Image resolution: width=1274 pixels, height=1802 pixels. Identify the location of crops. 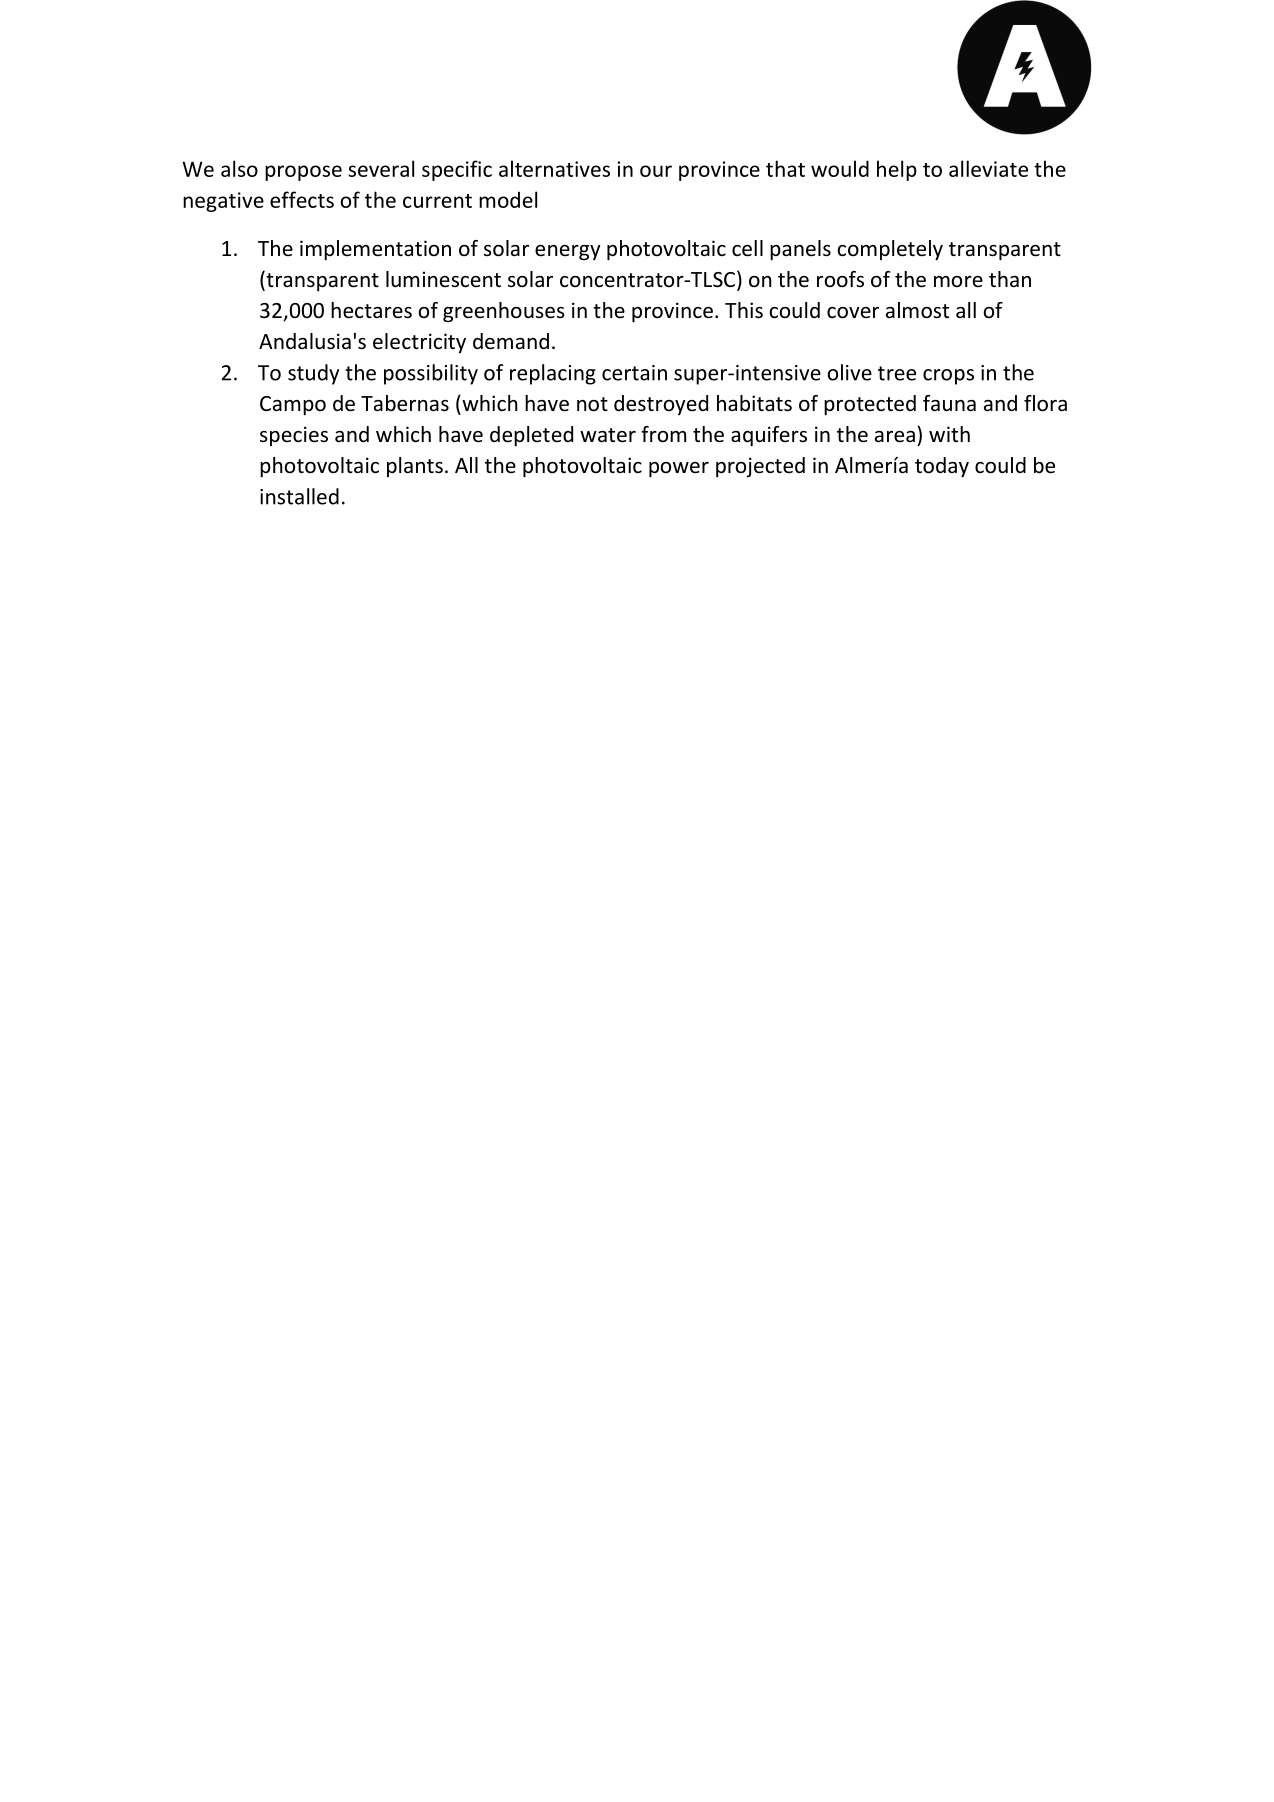
(948, 377).
